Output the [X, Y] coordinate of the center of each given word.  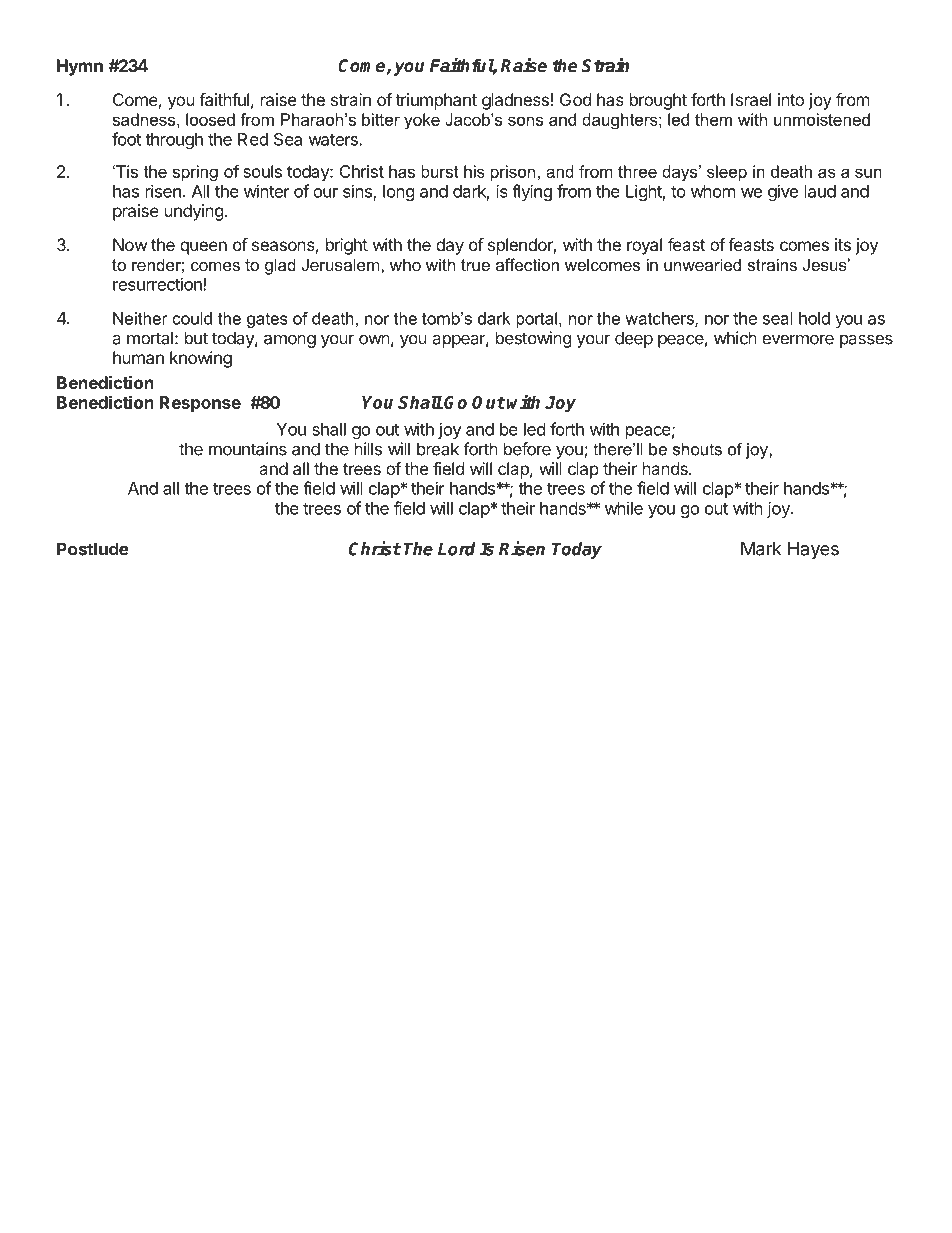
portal [536, 320]
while [624, 508]
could [192, 318]
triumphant [436, 101]
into [791, 99]
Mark [761, 548]
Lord [457, 549]
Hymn [80, 67]
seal [778, 318]
